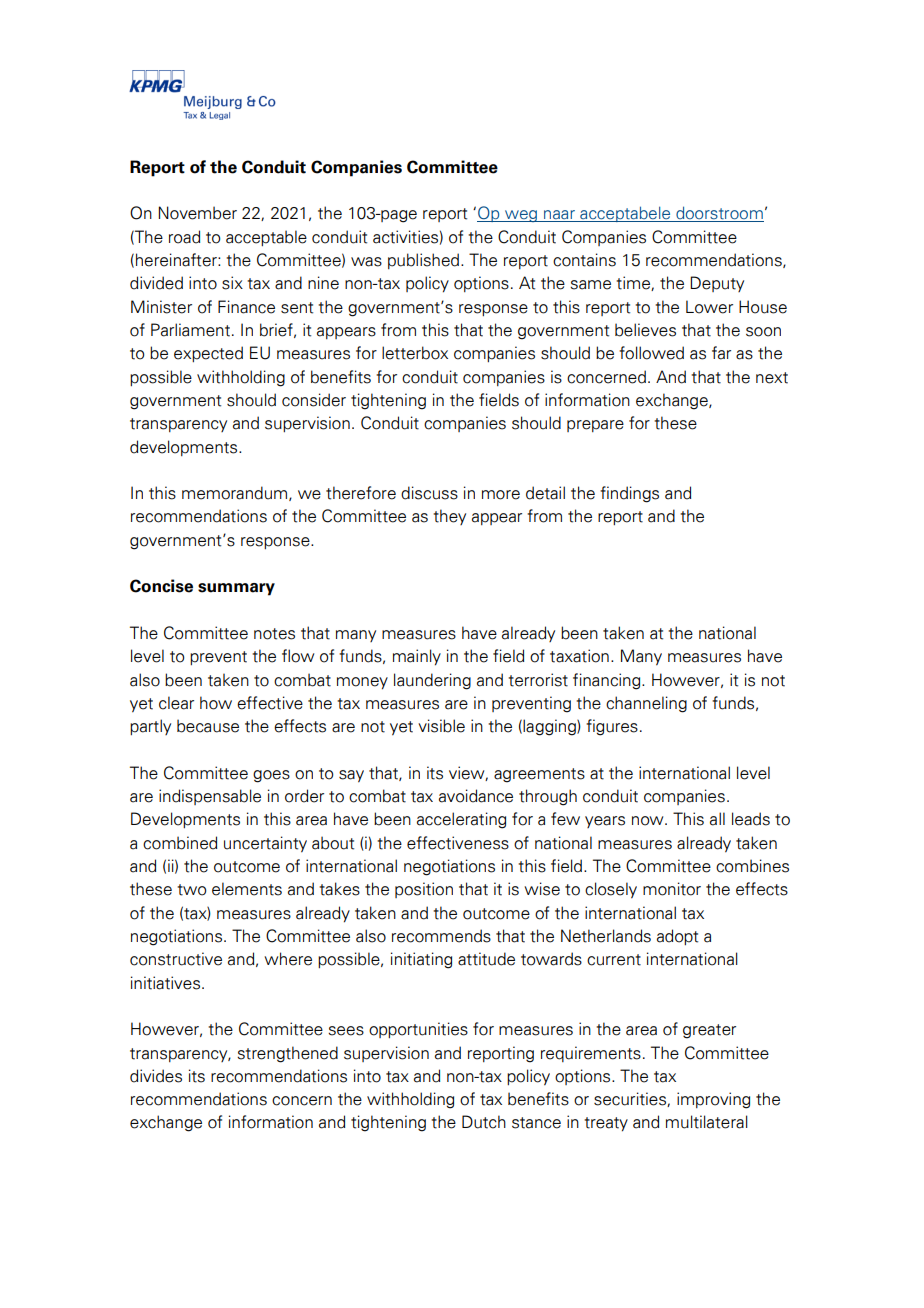  I want to click on divides, so click(156, 1076).
